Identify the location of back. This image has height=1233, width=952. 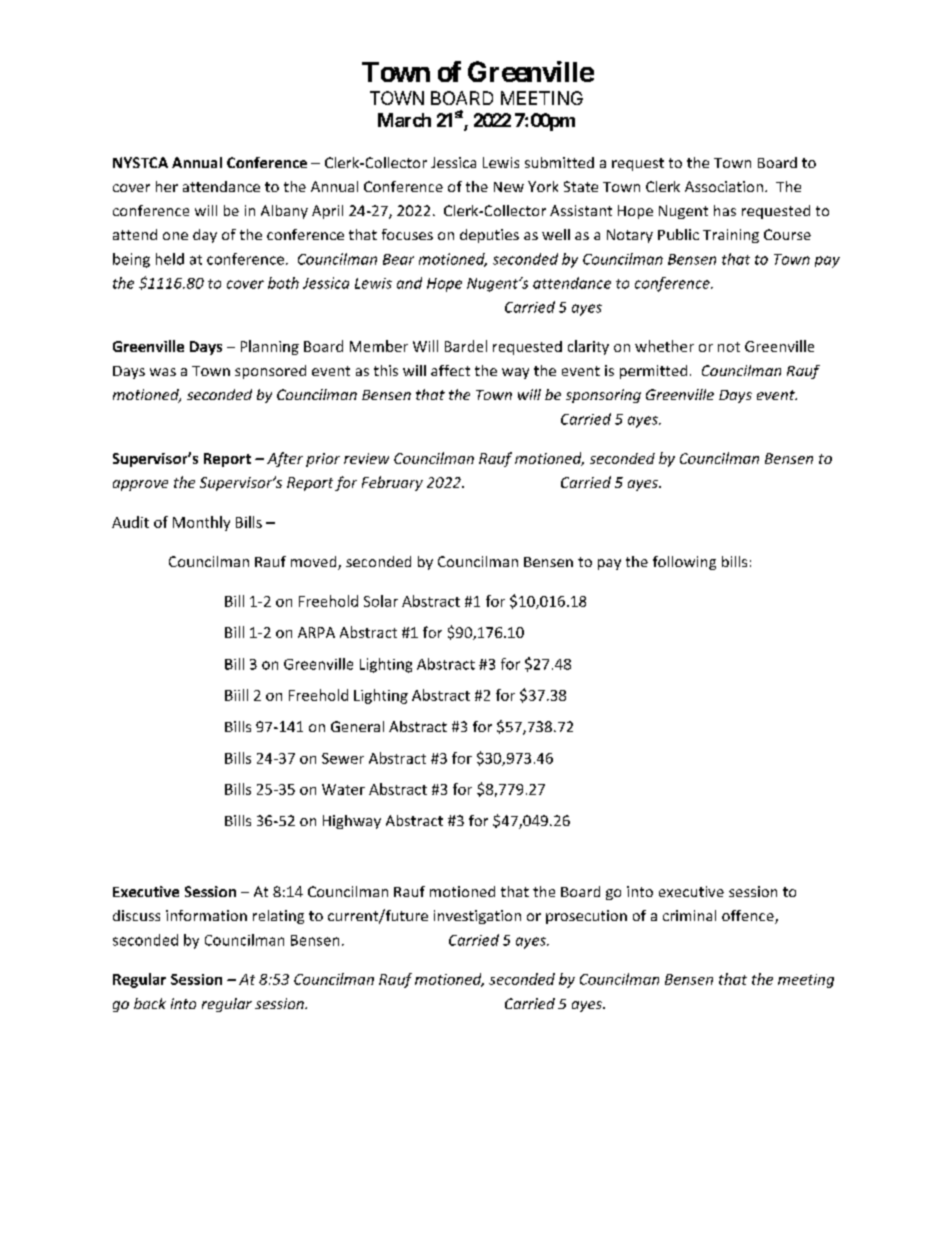
(150, 1003).
